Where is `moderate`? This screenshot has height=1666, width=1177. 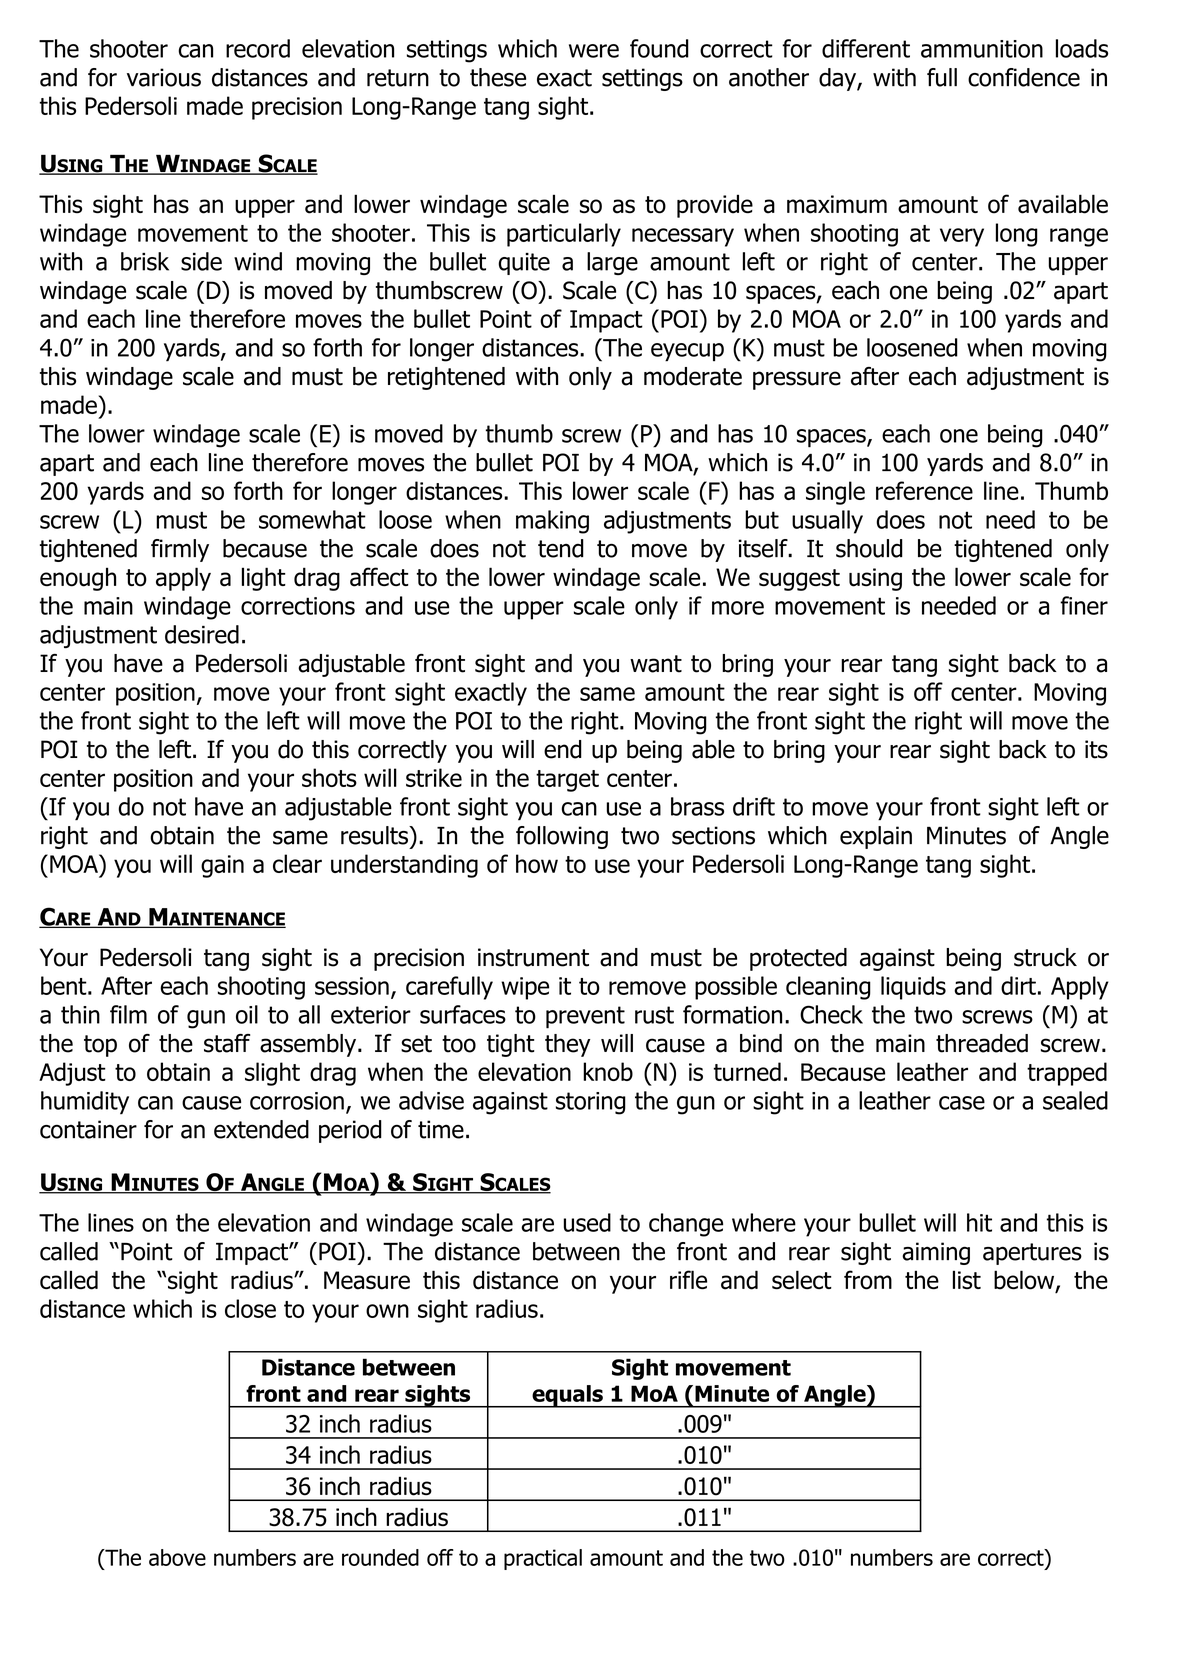
moderate is located at coordinates (693, 376).
